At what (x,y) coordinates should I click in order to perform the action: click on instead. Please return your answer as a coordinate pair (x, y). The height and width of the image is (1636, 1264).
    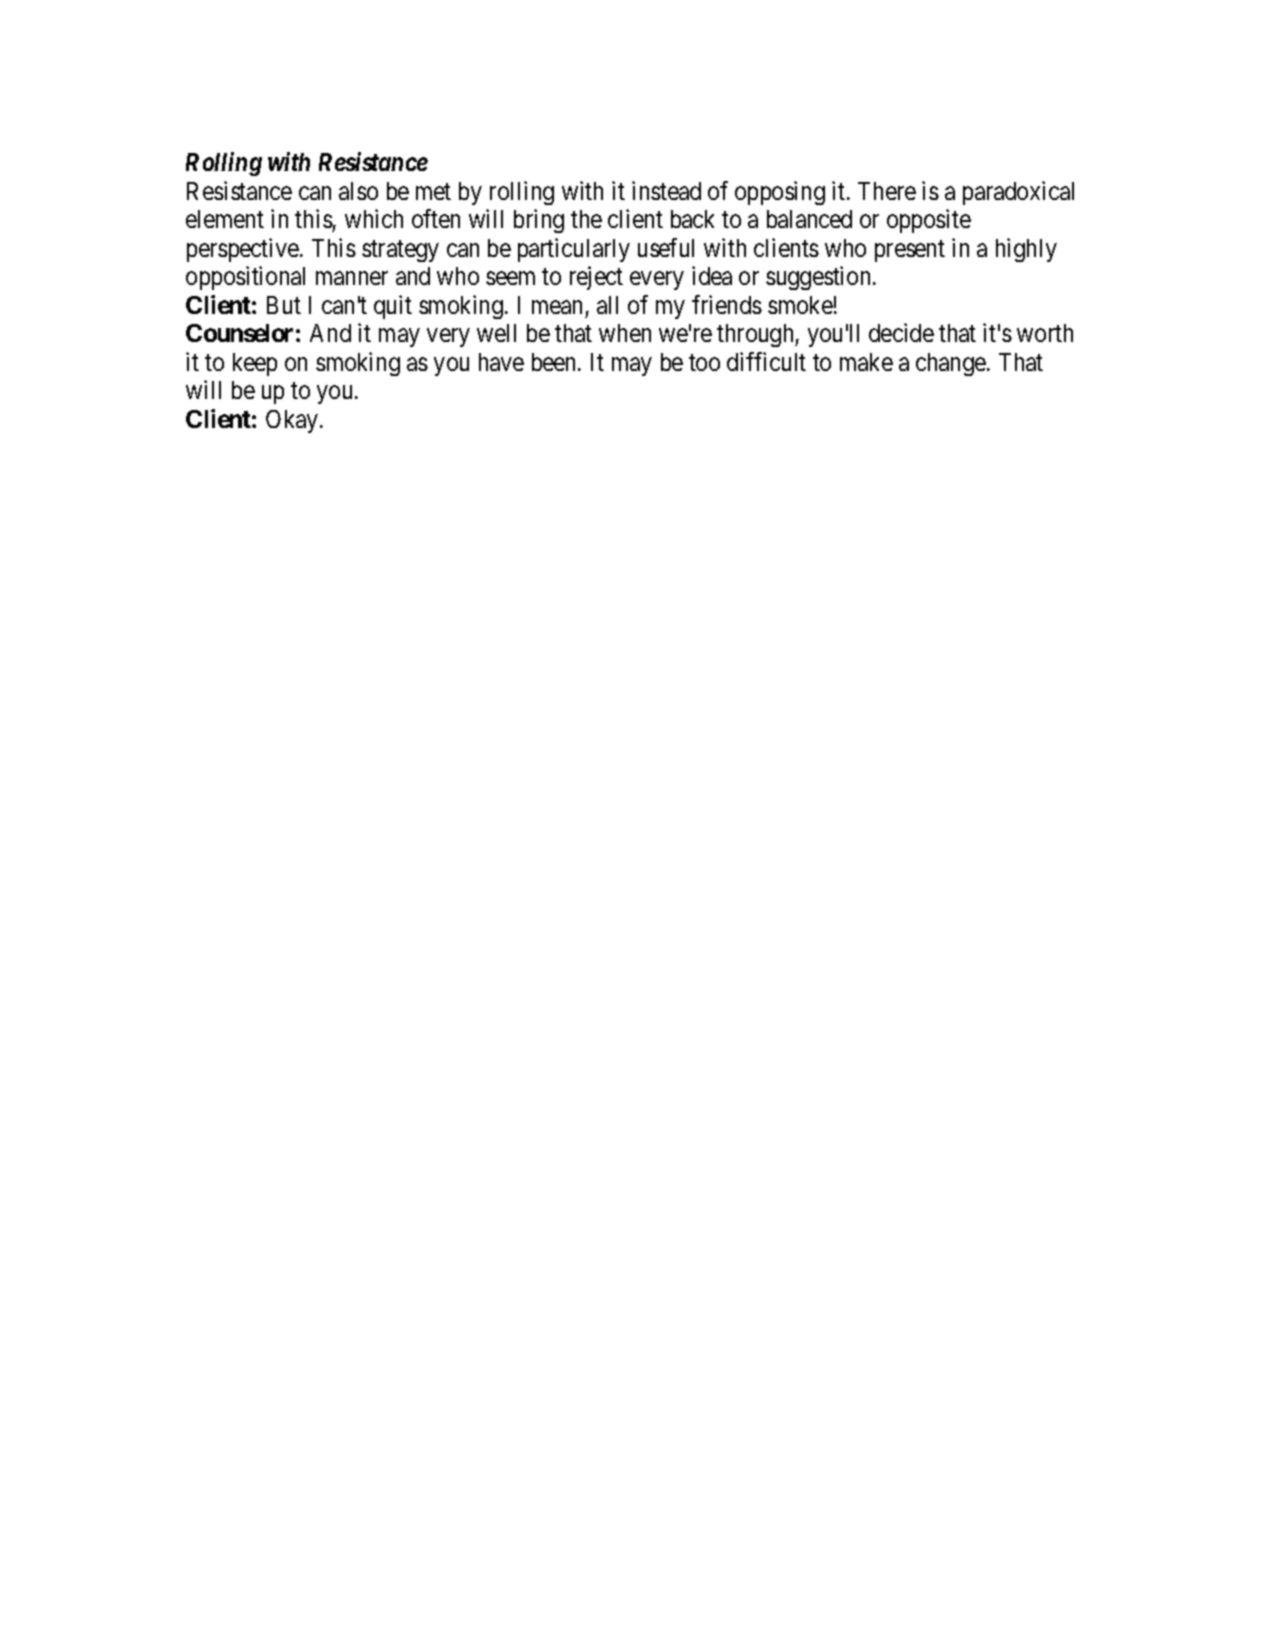
    Looking at the image, I should click on (666, 190).
